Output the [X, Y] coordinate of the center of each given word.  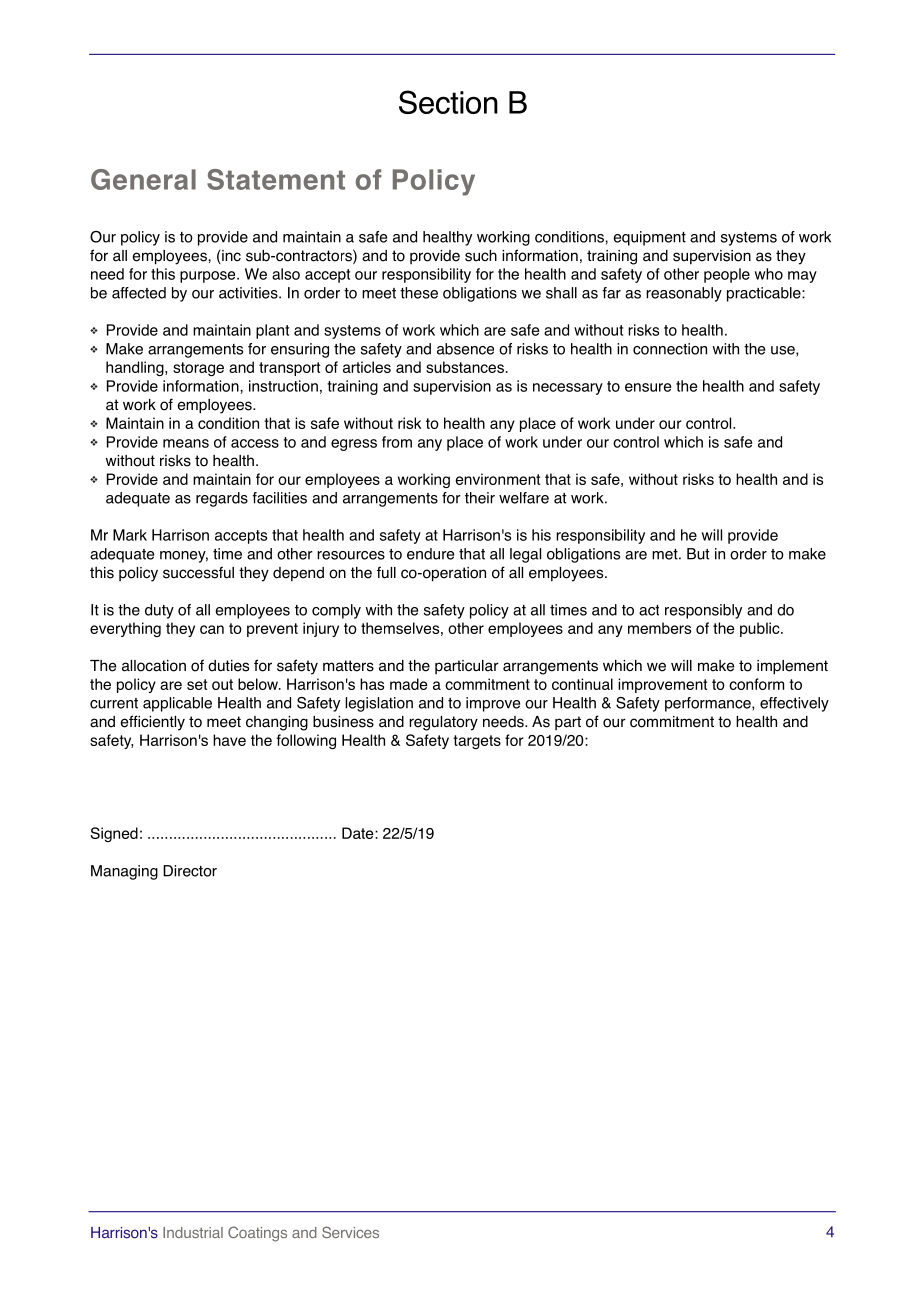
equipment [650, 238]
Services [350, 1232]
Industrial [193, 1232]
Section [448, 102]
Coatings [257, 1234]
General [143, 179]
